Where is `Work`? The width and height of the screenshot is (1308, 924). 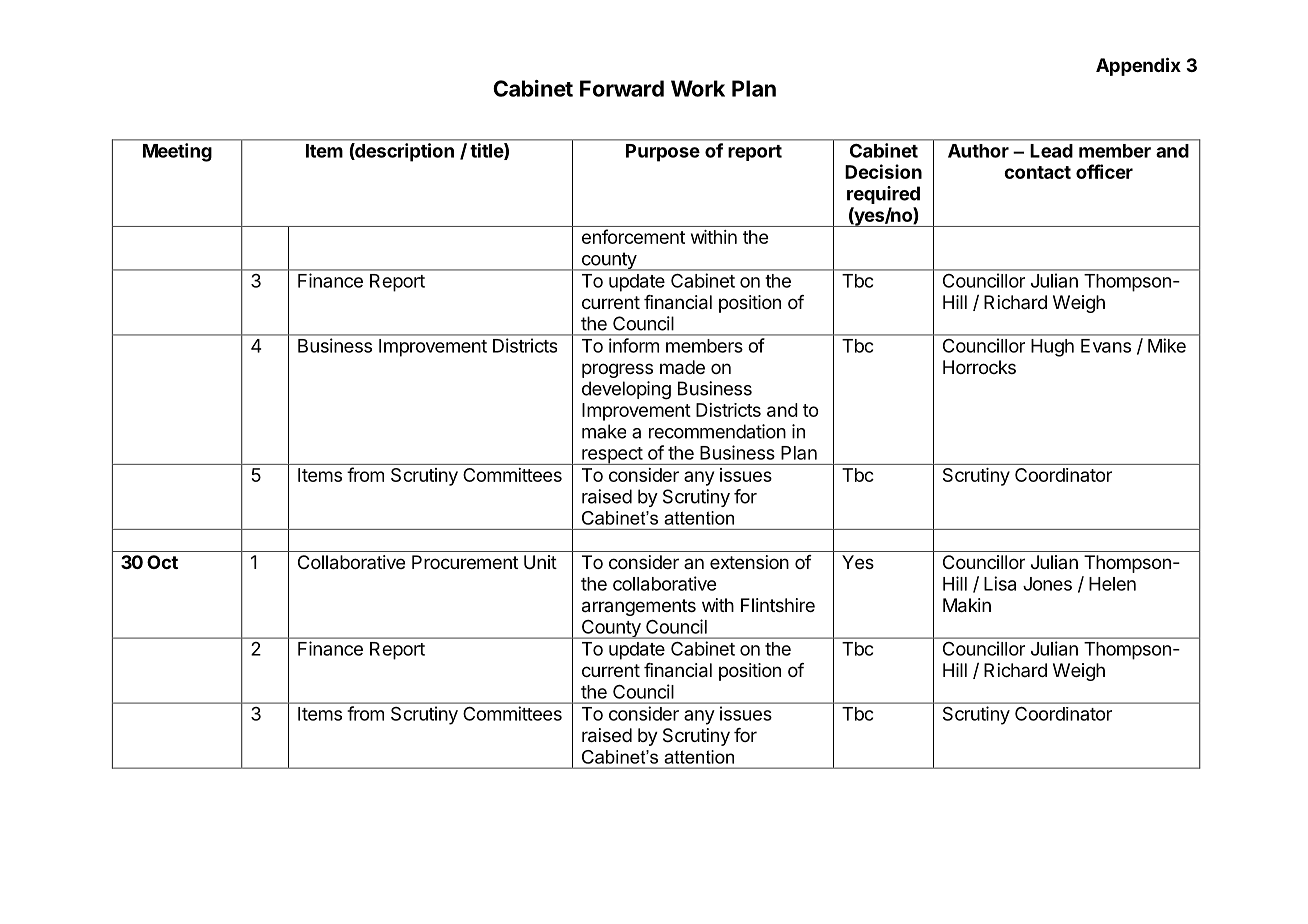
Work is located at coordinates (698, 88).
